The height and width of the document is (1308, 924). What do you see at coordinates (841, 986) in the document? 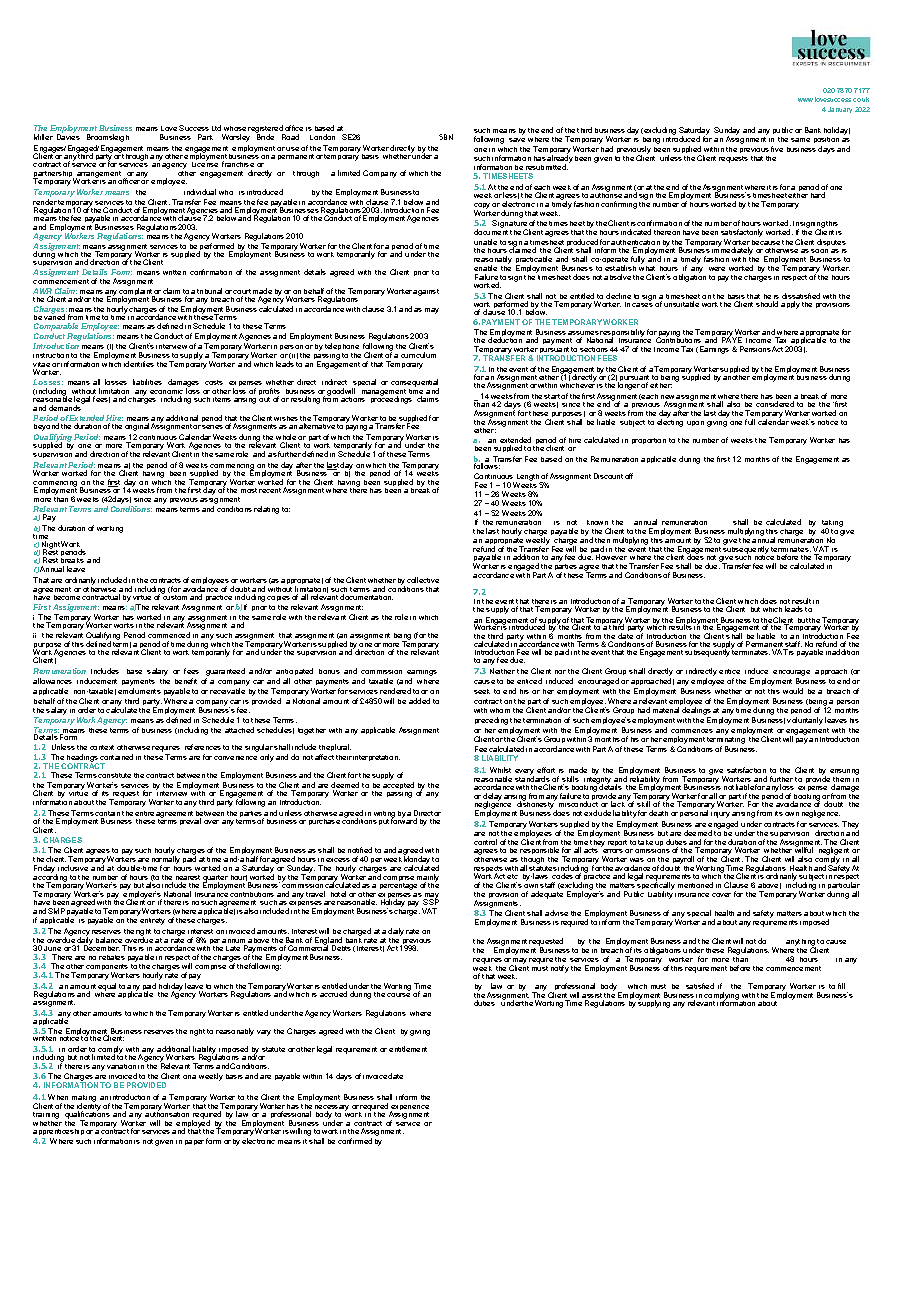
I see `fill` at bounding box center [841, 986].
